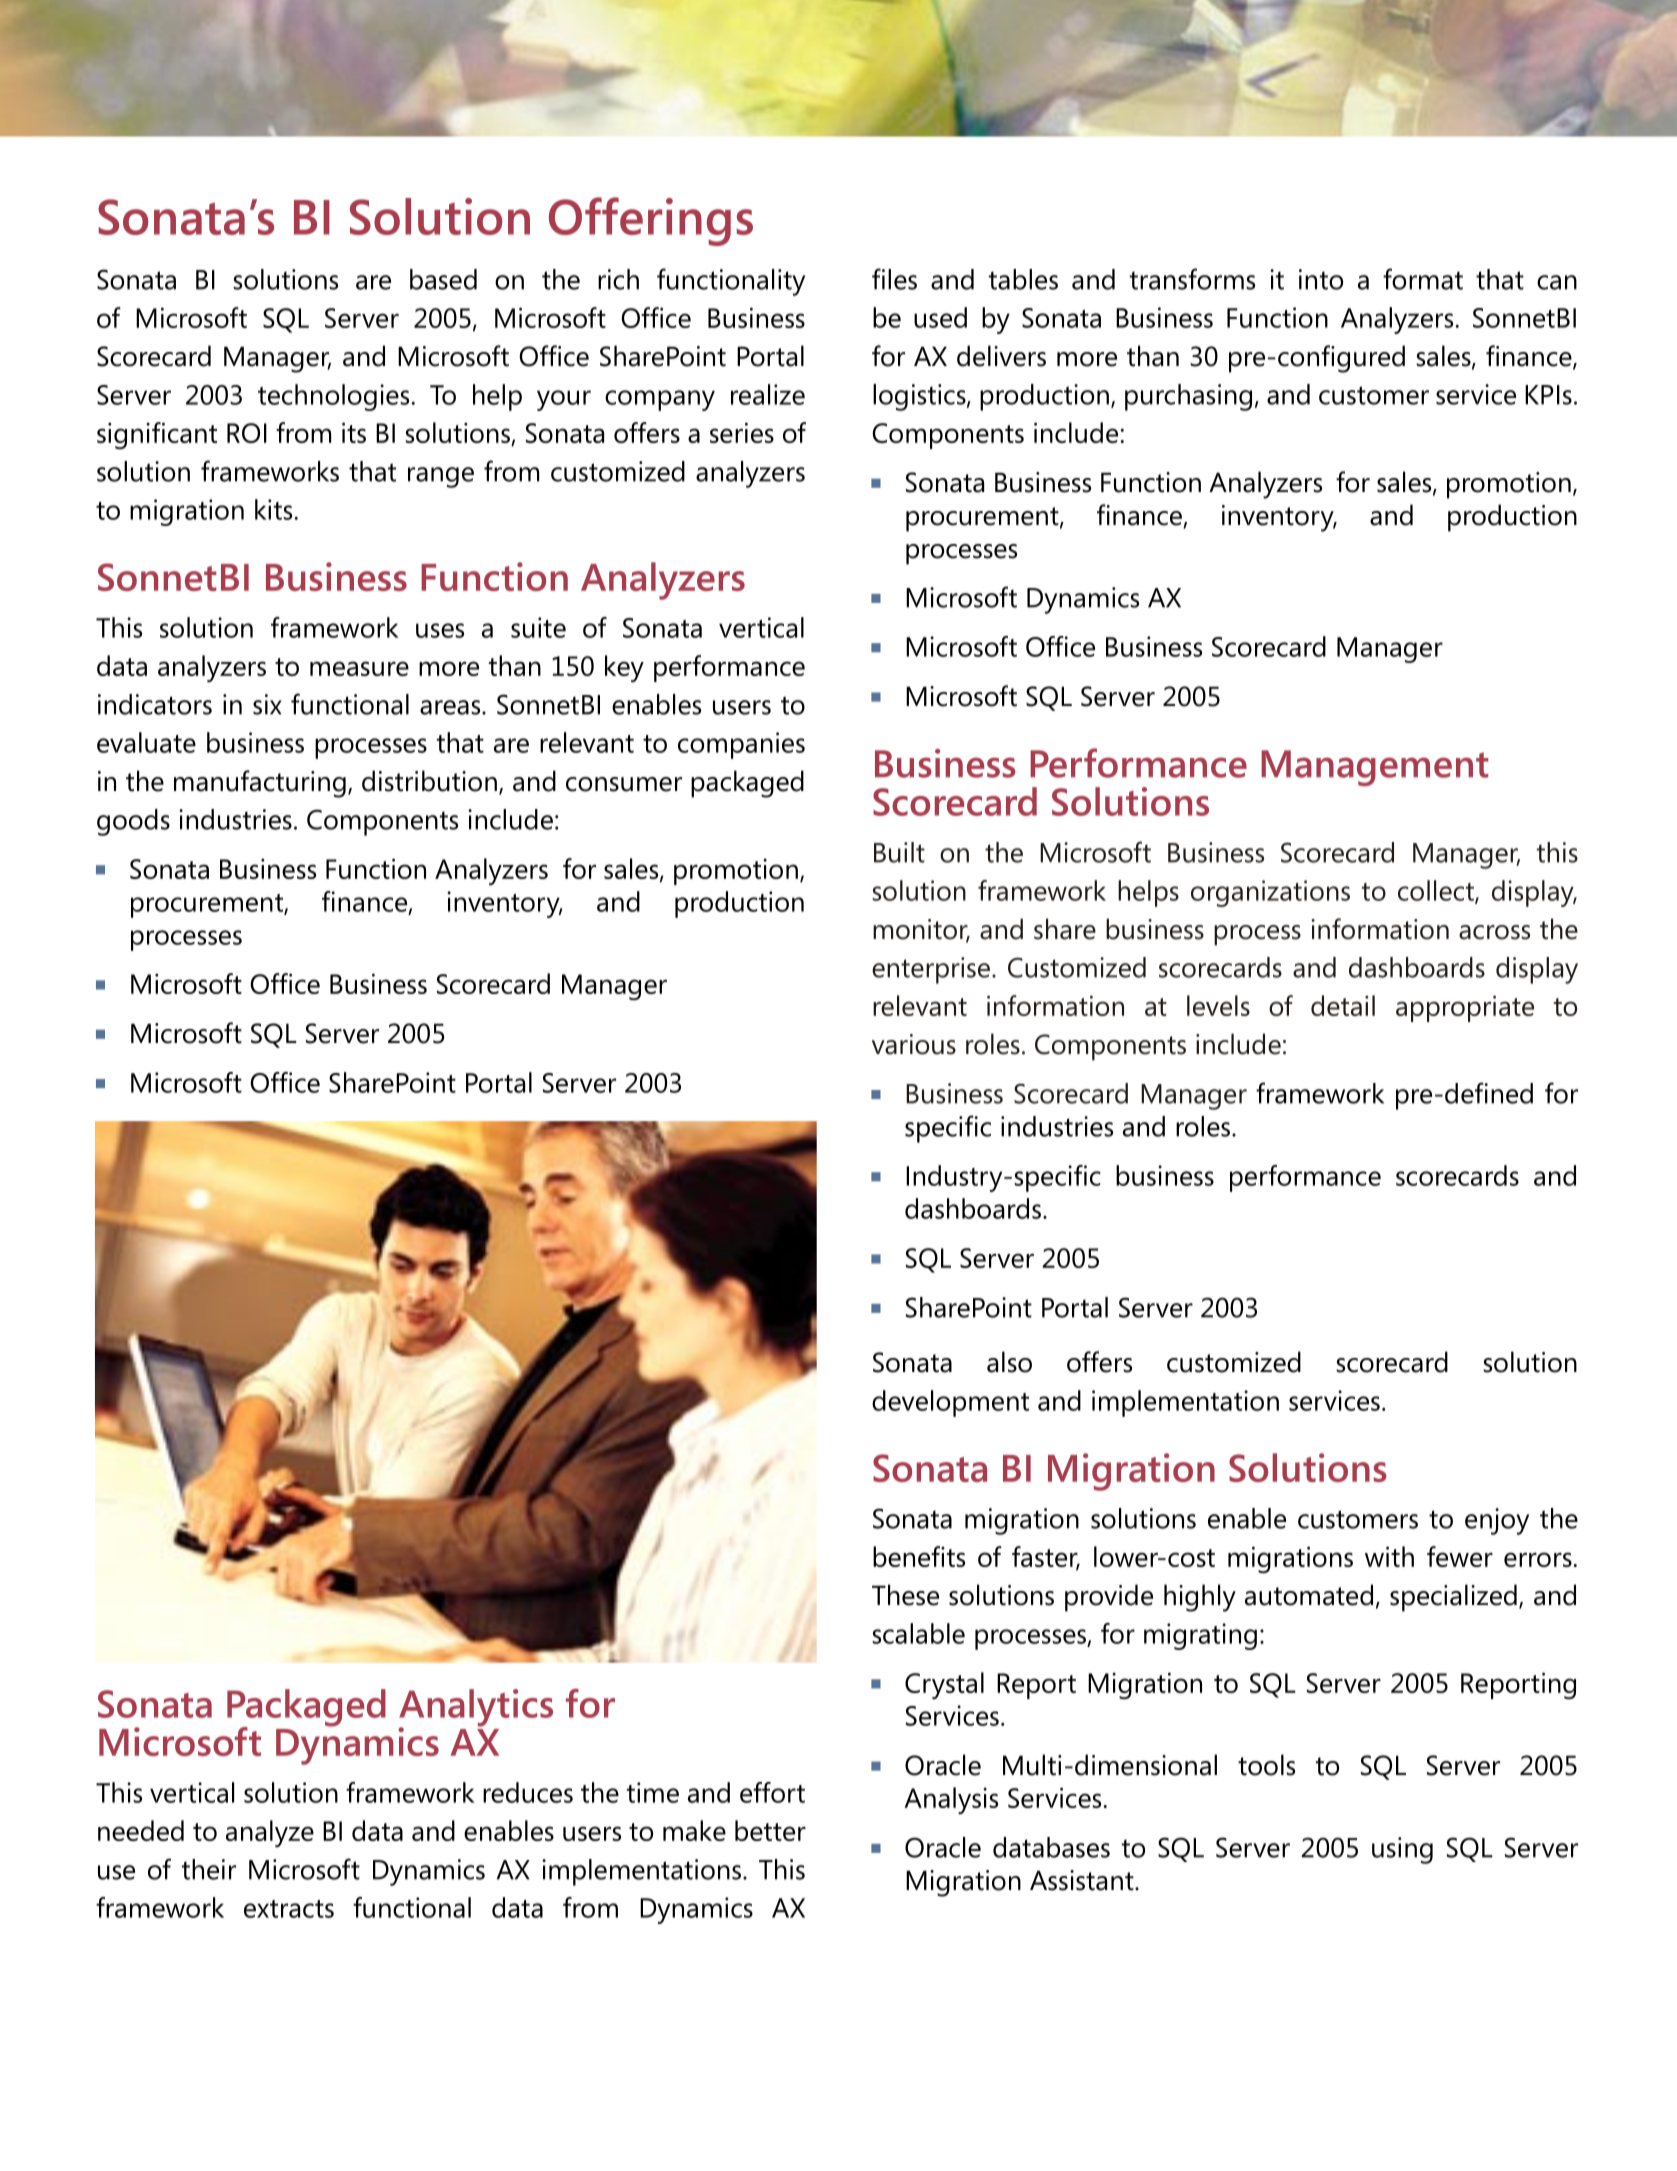  What do you see at coordinates (289, 1909) in the screenshot?
I see `extracts` at bounding box center [289, 1909].
